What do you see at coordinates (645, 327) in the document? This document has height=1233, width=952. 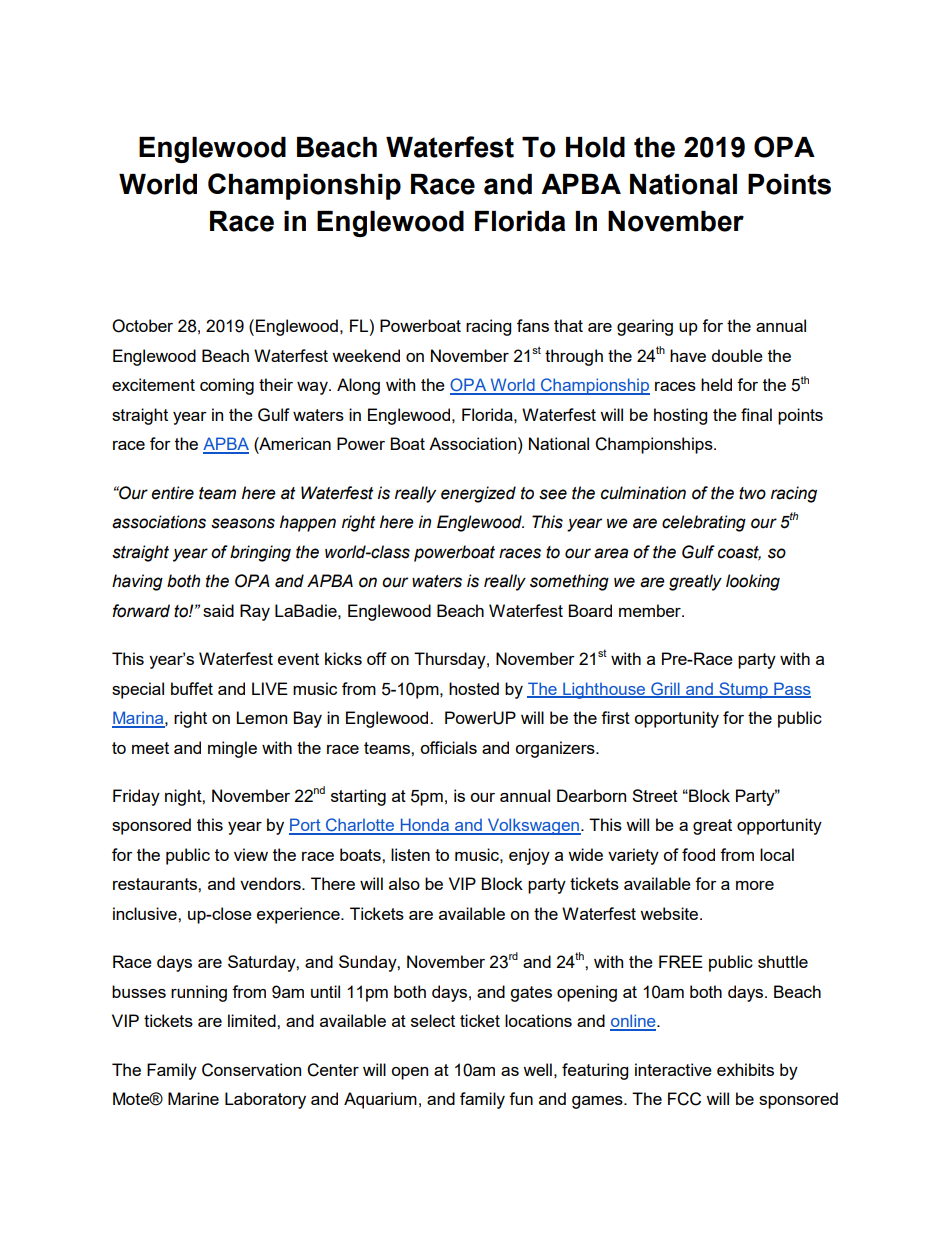 I see `gearing` at bounding box center [645, 327].
